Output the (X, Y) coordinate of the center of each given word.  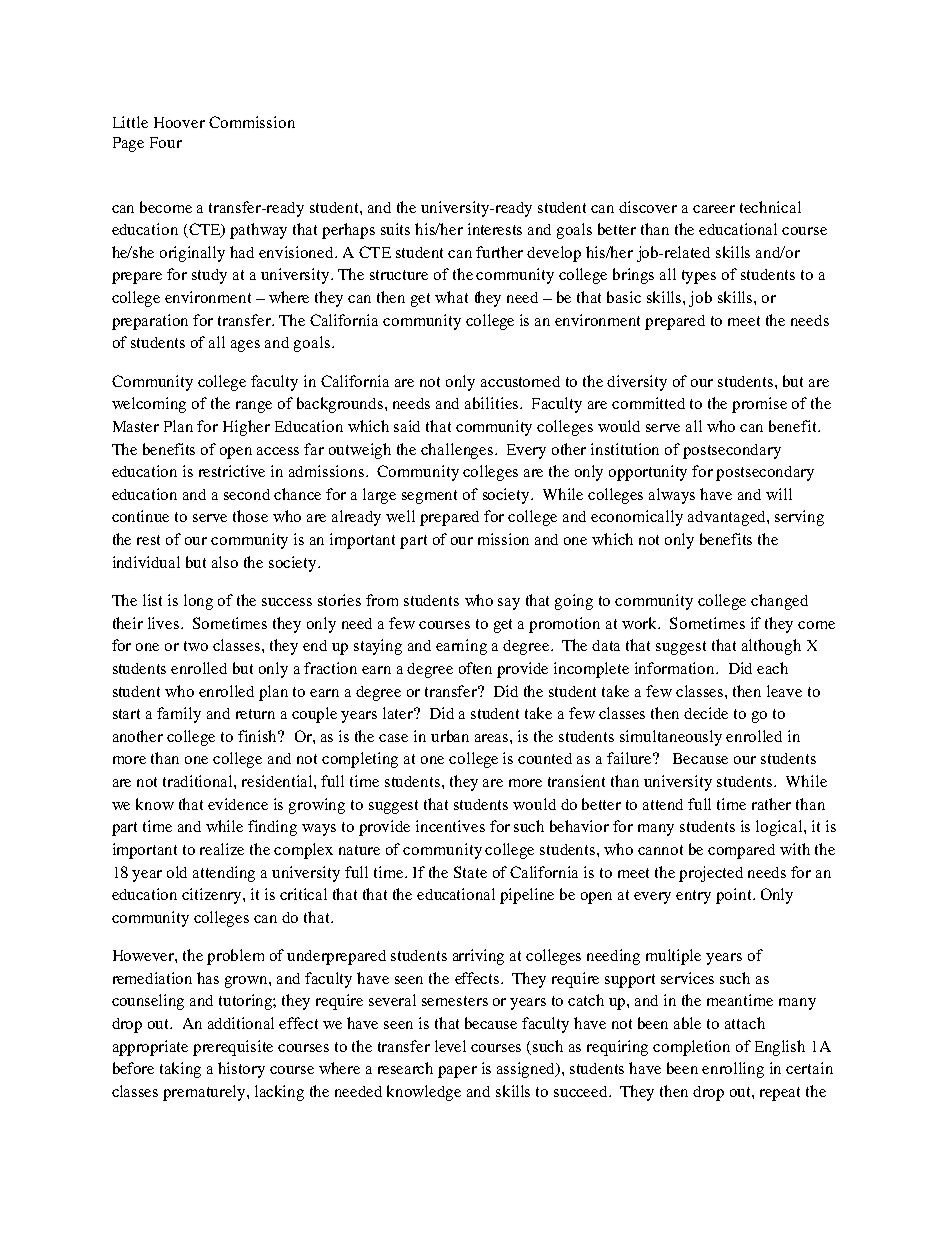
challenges (458, 451)
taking (180, 1070)
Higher (246, 428)
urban (450, 736)
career (714, 209)
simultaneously (671, 738)
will (779, 494)
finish (259, 736)
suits (395, 229)
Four (166, 142)
